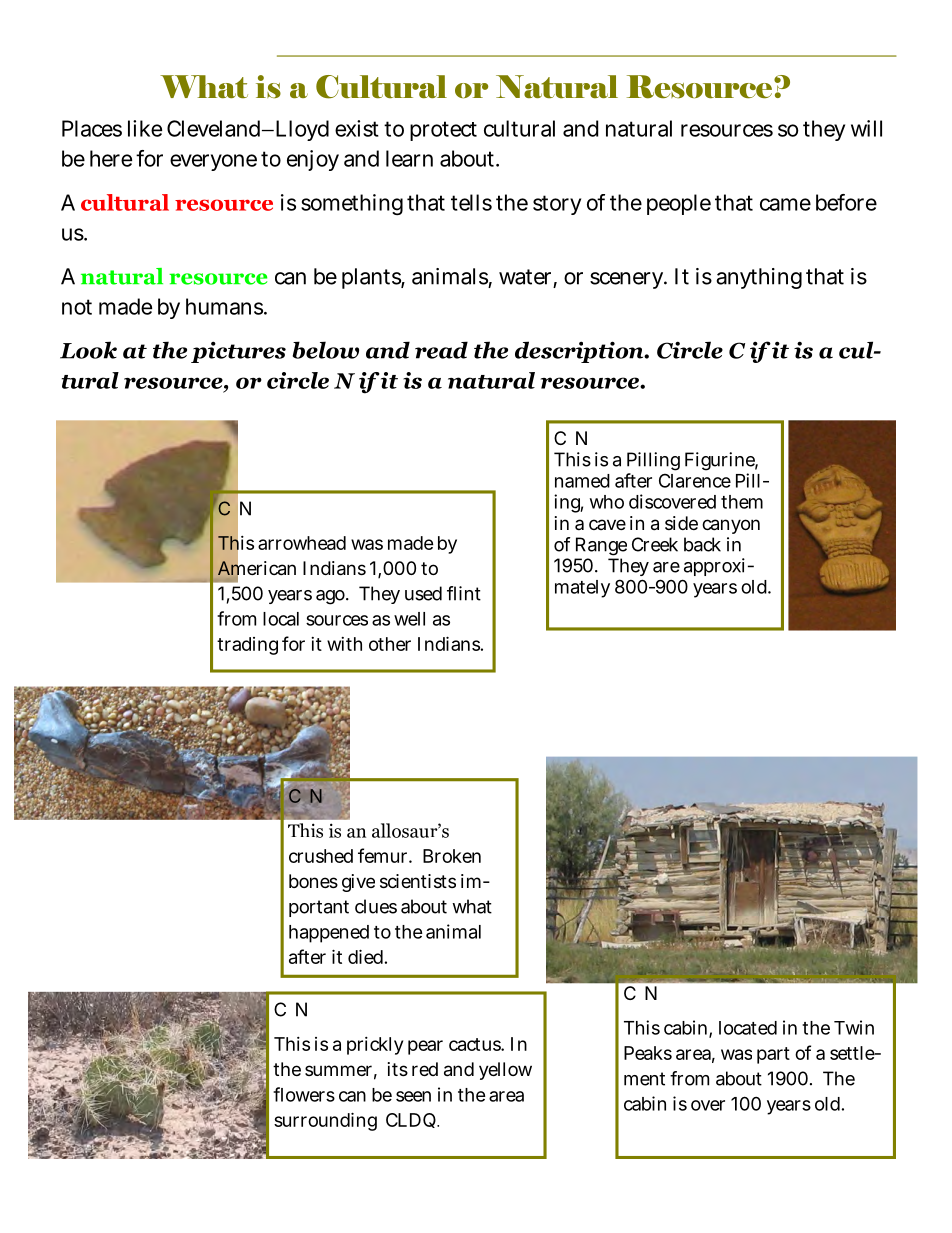  Describe the element at coordinates (247, 646) in the image. I see `trading` at that location.
